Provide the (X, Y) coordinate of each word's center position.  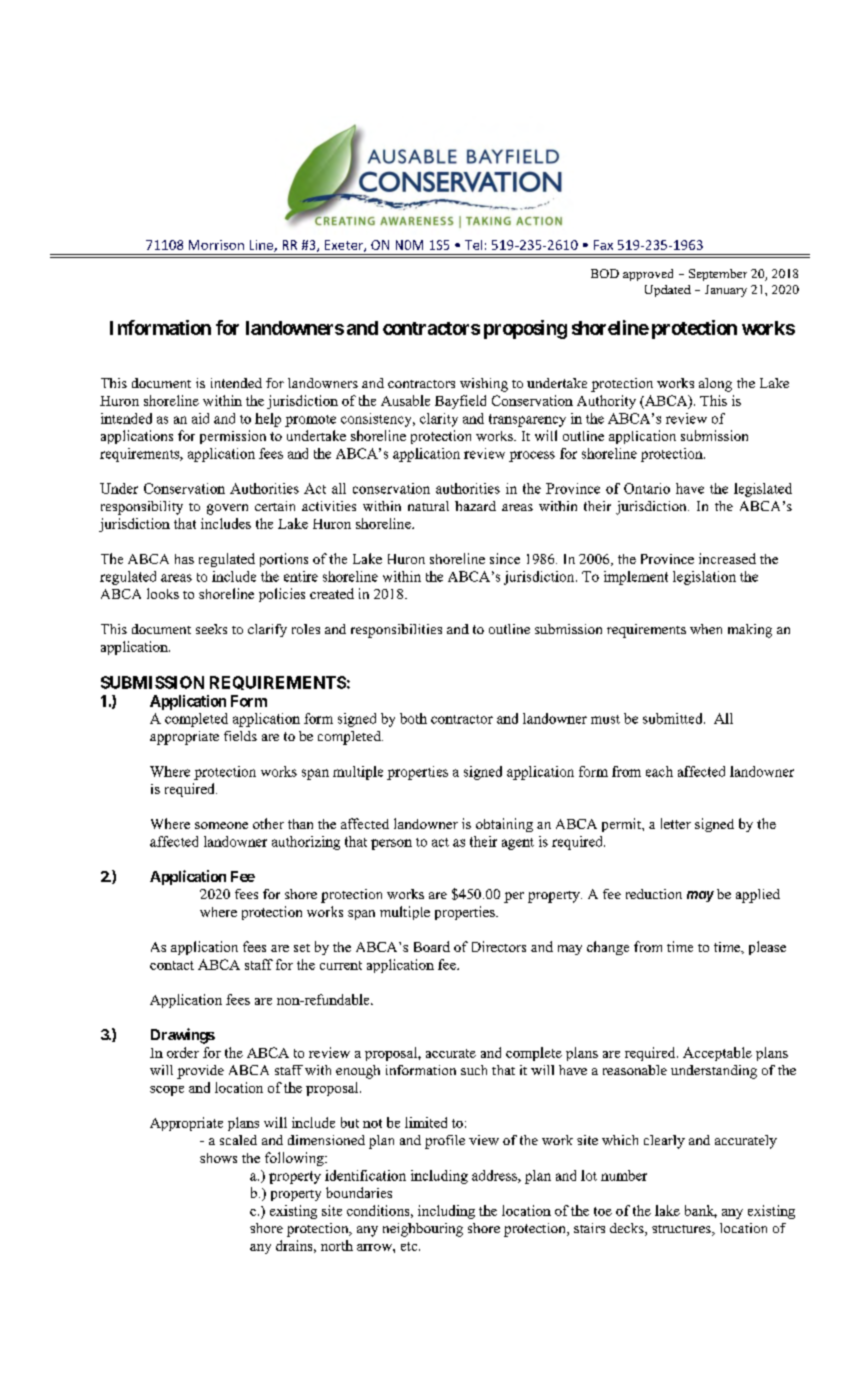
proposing (525, 329)
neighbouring (423, 1230)
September (718, 275)
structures (682, 1230)
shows (218, 1158)
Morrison (216, 245)
